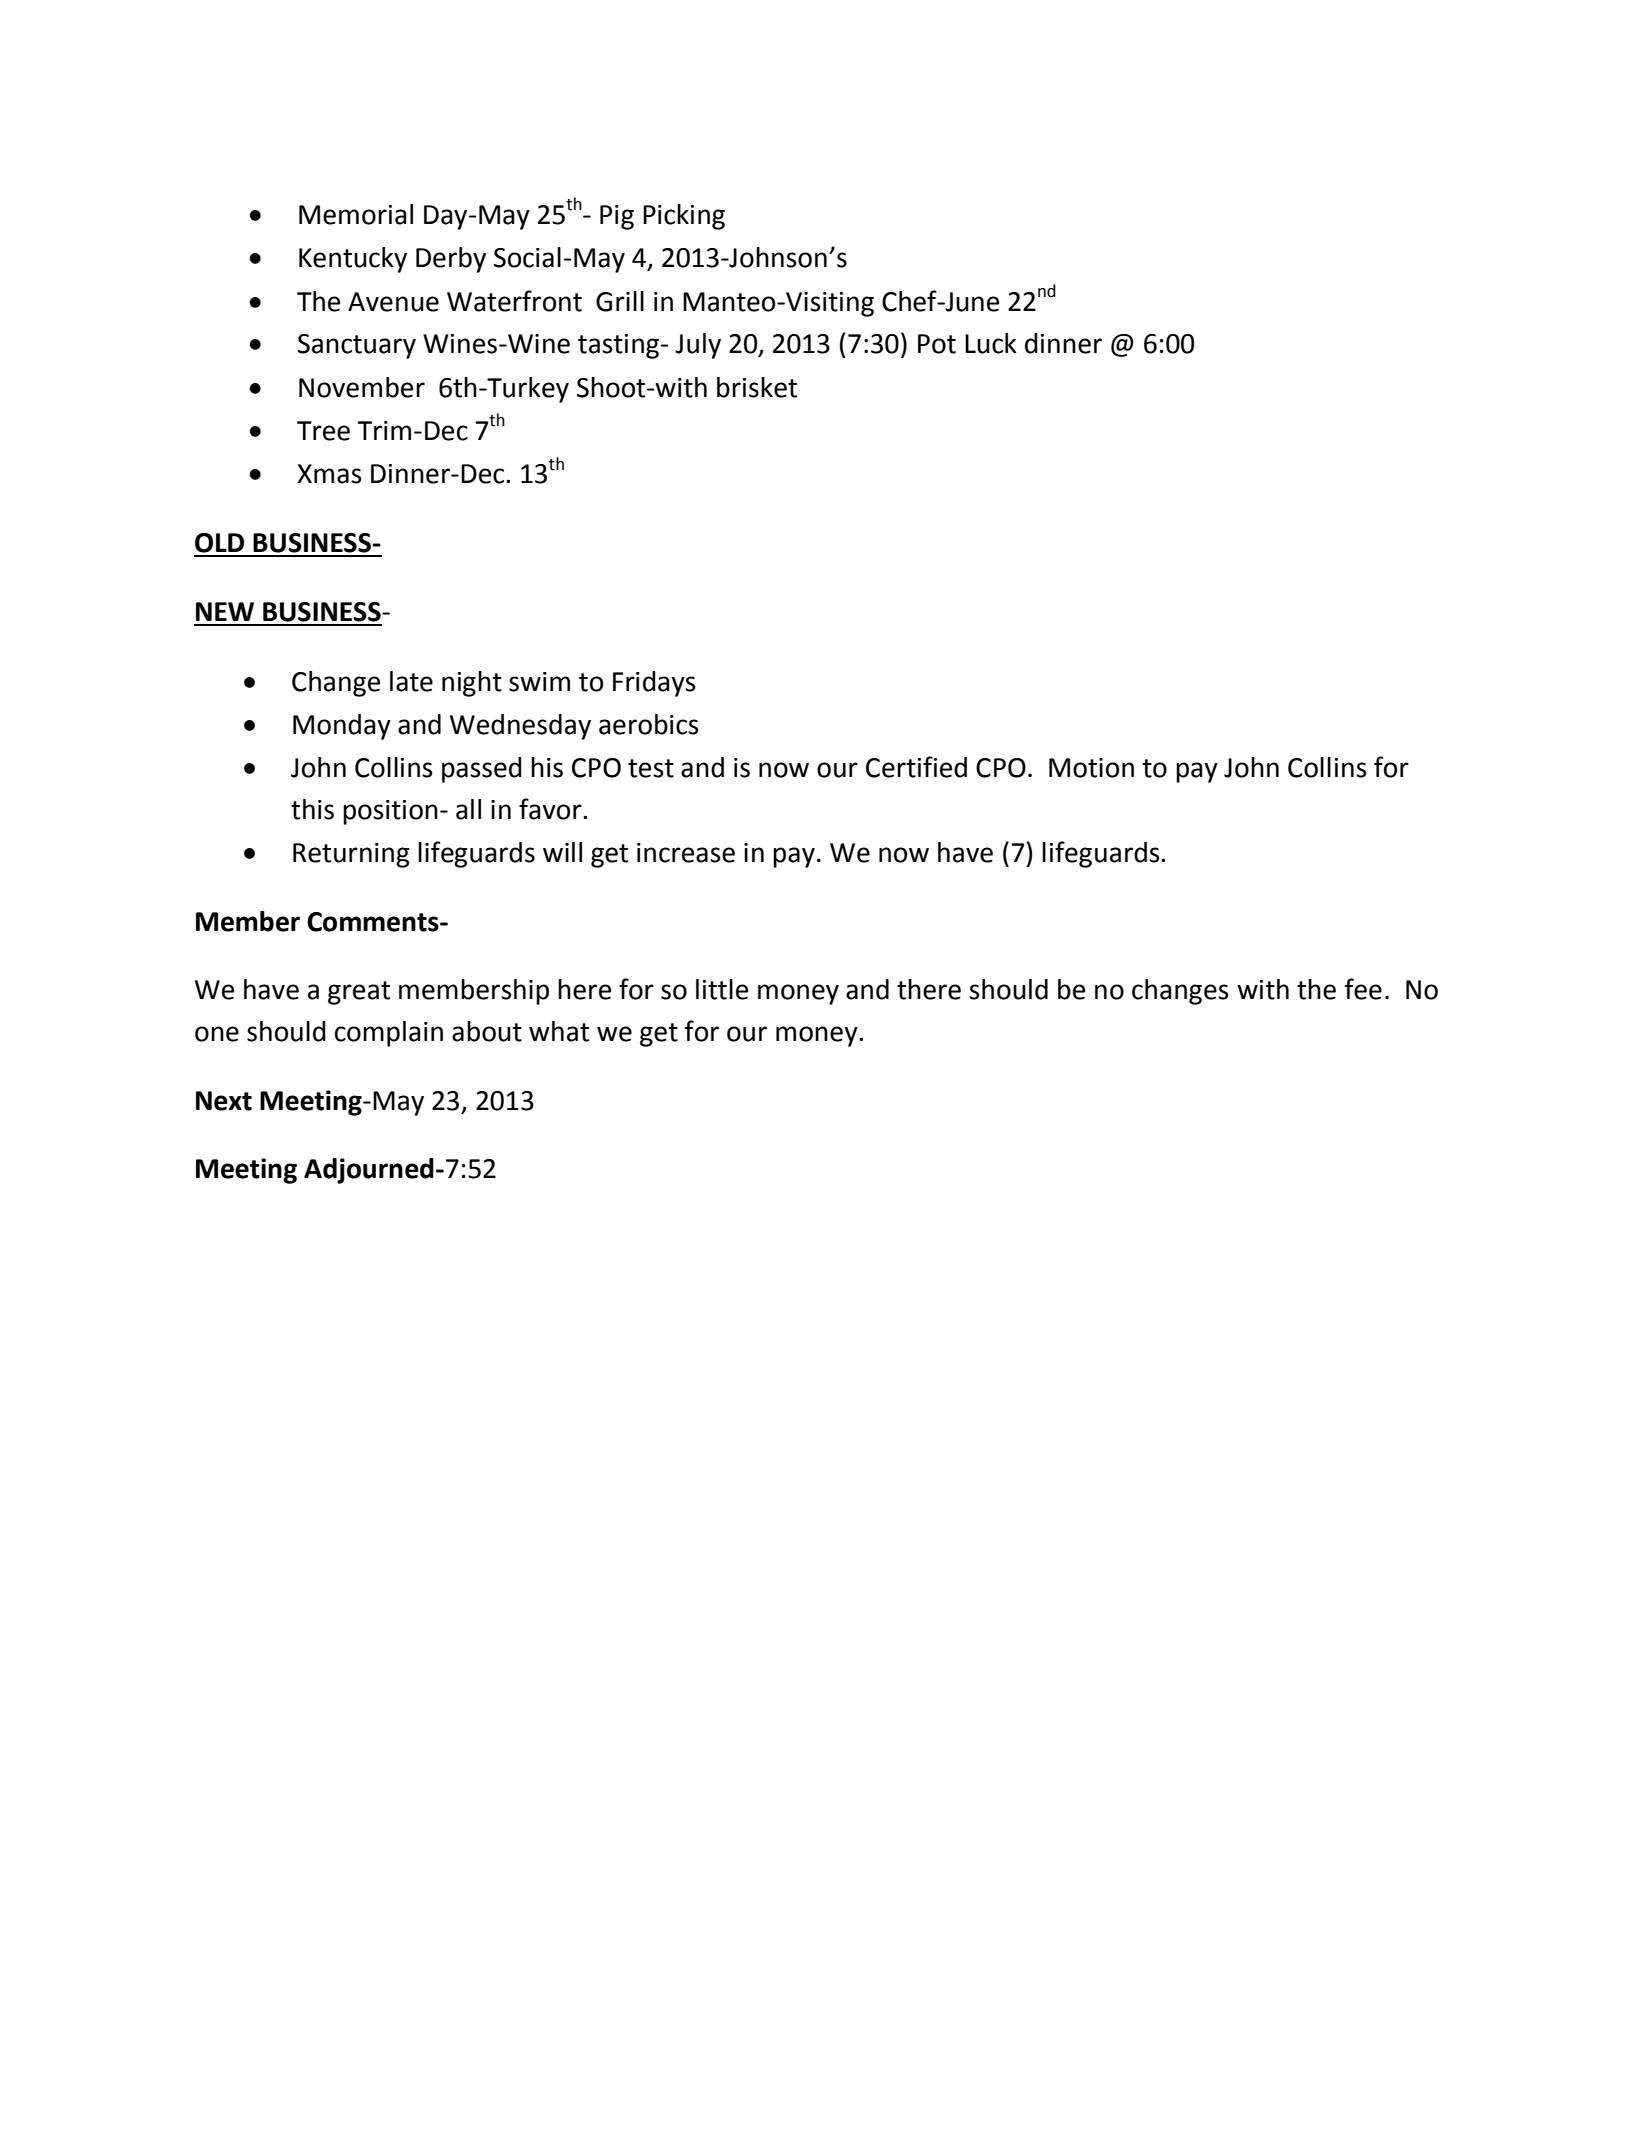  I want to click on complain, so click(389, 1034).
